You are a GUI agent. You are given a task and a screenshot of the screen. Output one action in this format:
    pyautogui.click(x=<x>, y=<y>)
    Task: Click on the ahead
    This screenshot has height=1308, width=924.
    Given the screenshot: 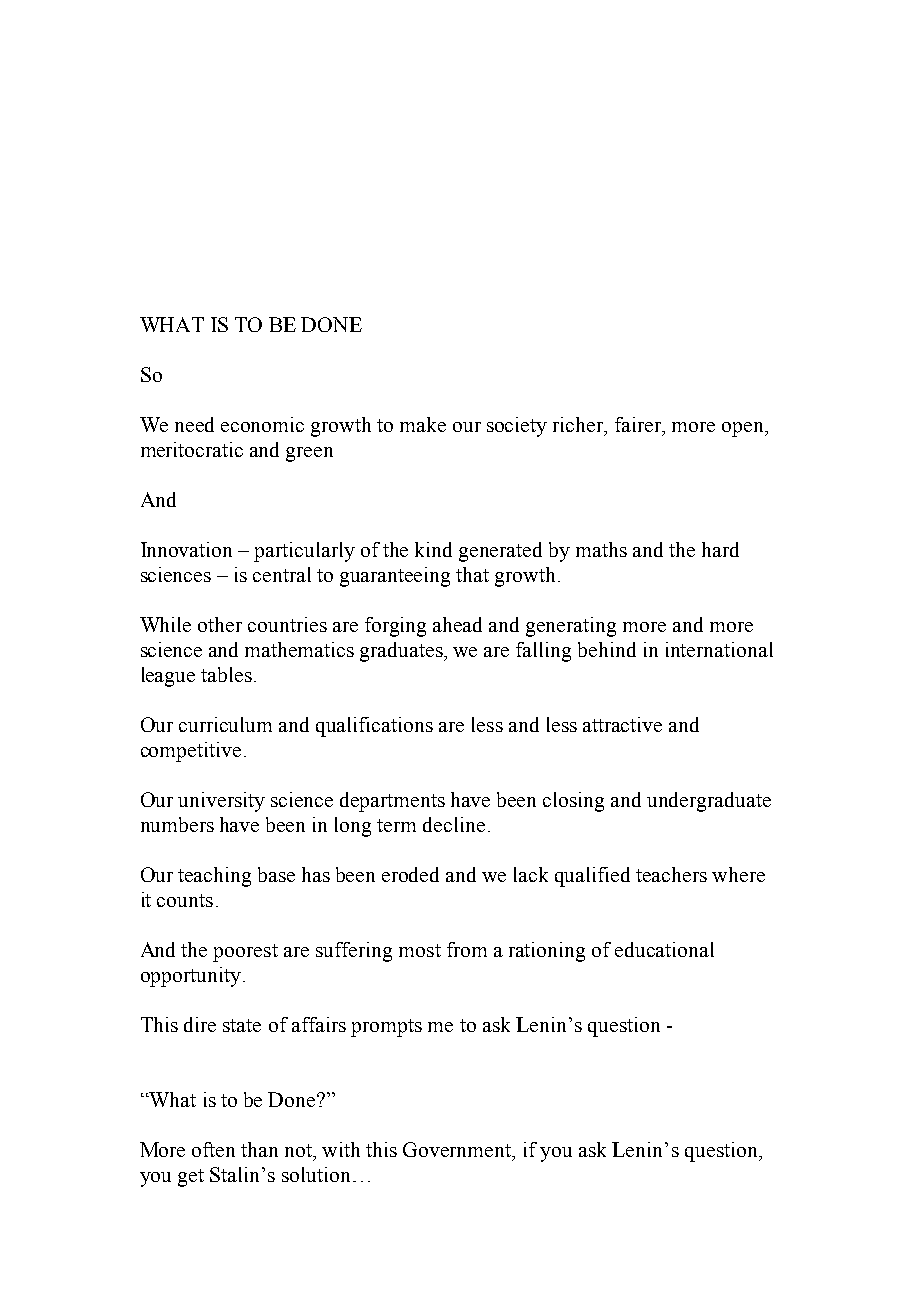 What is the action you would take?
    pyautogui.click(x=457, y=624)
